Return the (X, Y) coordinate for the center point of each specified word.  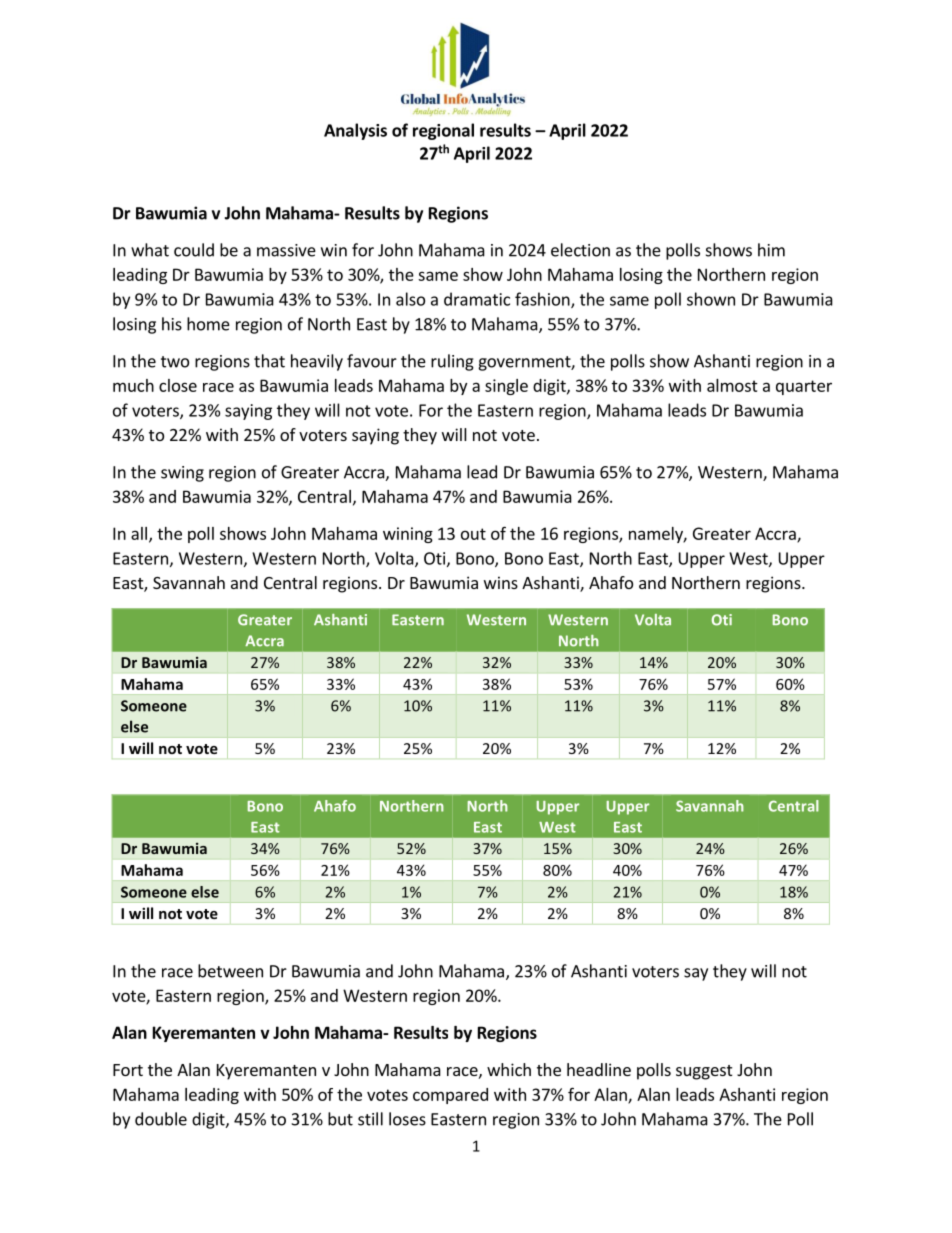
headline (599, 1069)
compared (450, 1096)
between (230, 971)
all (139, 533)
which (509, 1069)
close (178, 385)
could (194, 250)
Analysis (355, 131)
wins (501, 582)
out (473, 534)
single (506, 387)
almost (732, 385)
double (161, 1119)
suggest (704, 1072)
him (771, 250)
